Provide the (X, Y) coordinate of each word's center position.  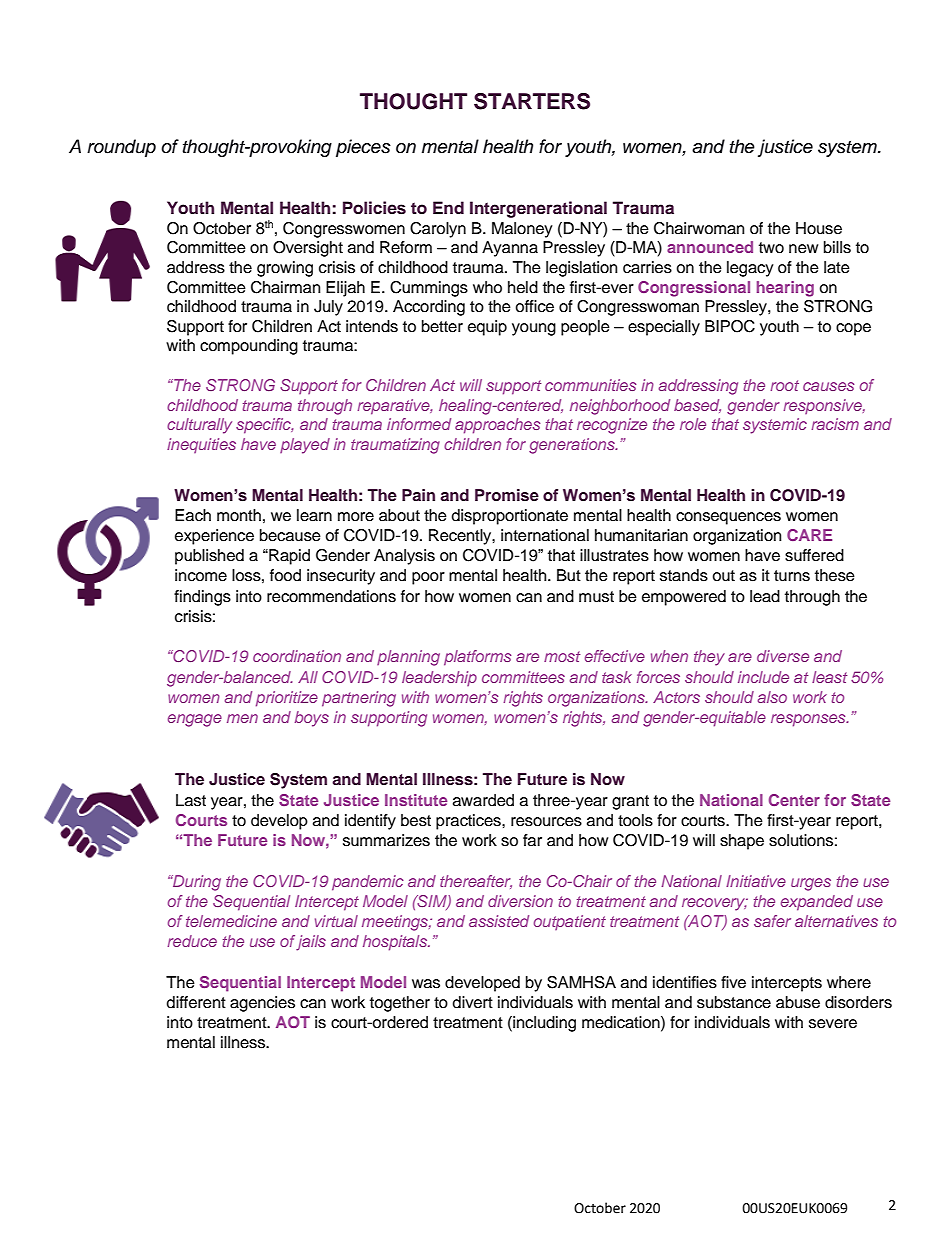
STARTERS (532, 101)
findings (202, 598)
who (487, 287)
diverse (783, 656)
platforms (477, 658)
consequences (728, 518)
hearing (785, 289)
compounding (249, 347)
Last (191, 800)
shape (742, 842)
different (196, 1002)
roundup (121, 148)
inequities (201, 445)
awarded (483, 800)
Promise (507, 495)
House (819, 228)
